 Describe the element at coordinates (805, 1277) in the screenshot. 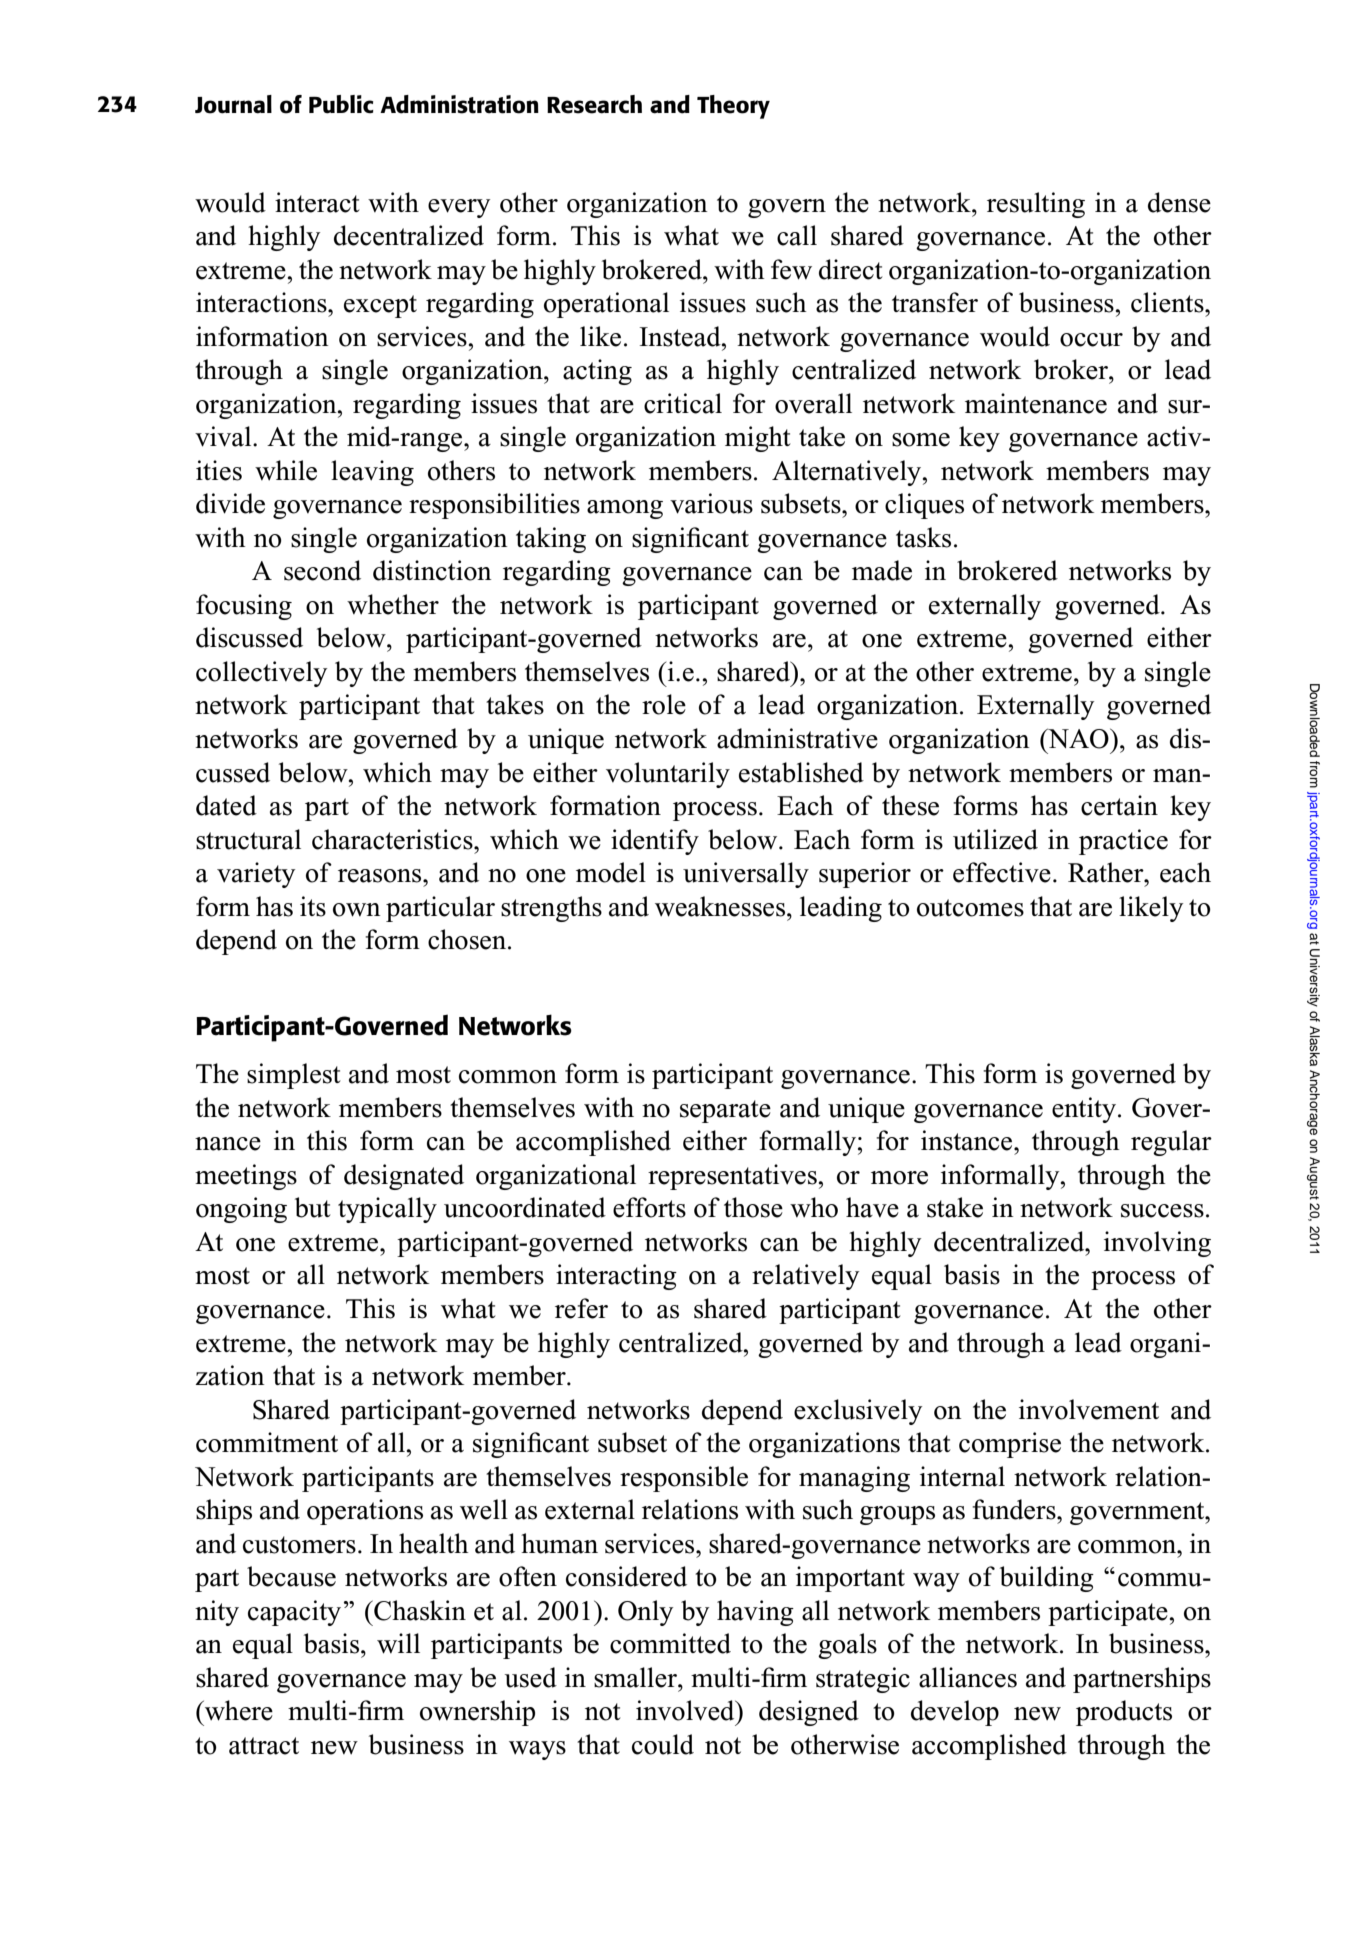

I see `relatively` at that location.
